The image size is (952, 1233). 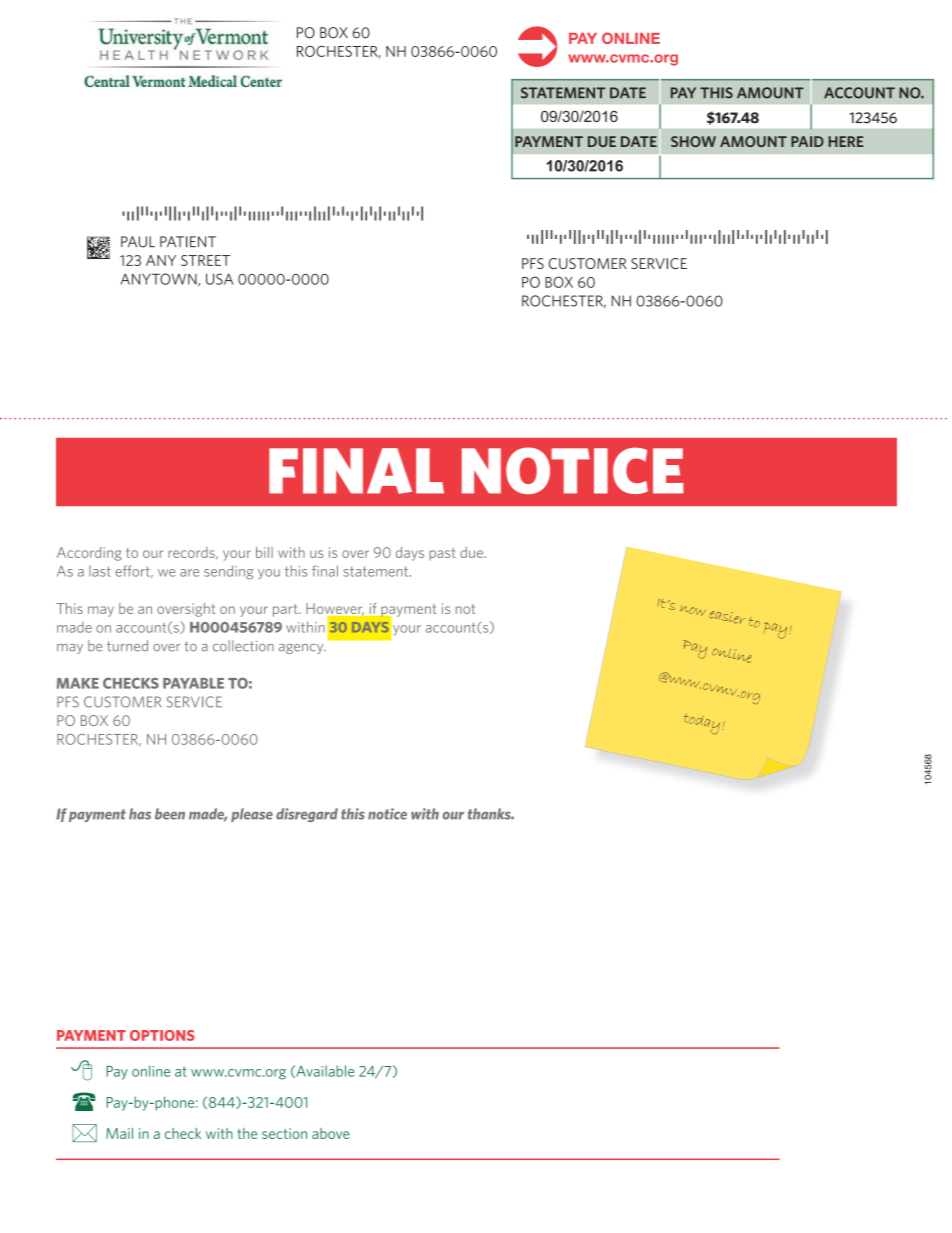 I want to click on PAID, so click(x=807, y=141).
